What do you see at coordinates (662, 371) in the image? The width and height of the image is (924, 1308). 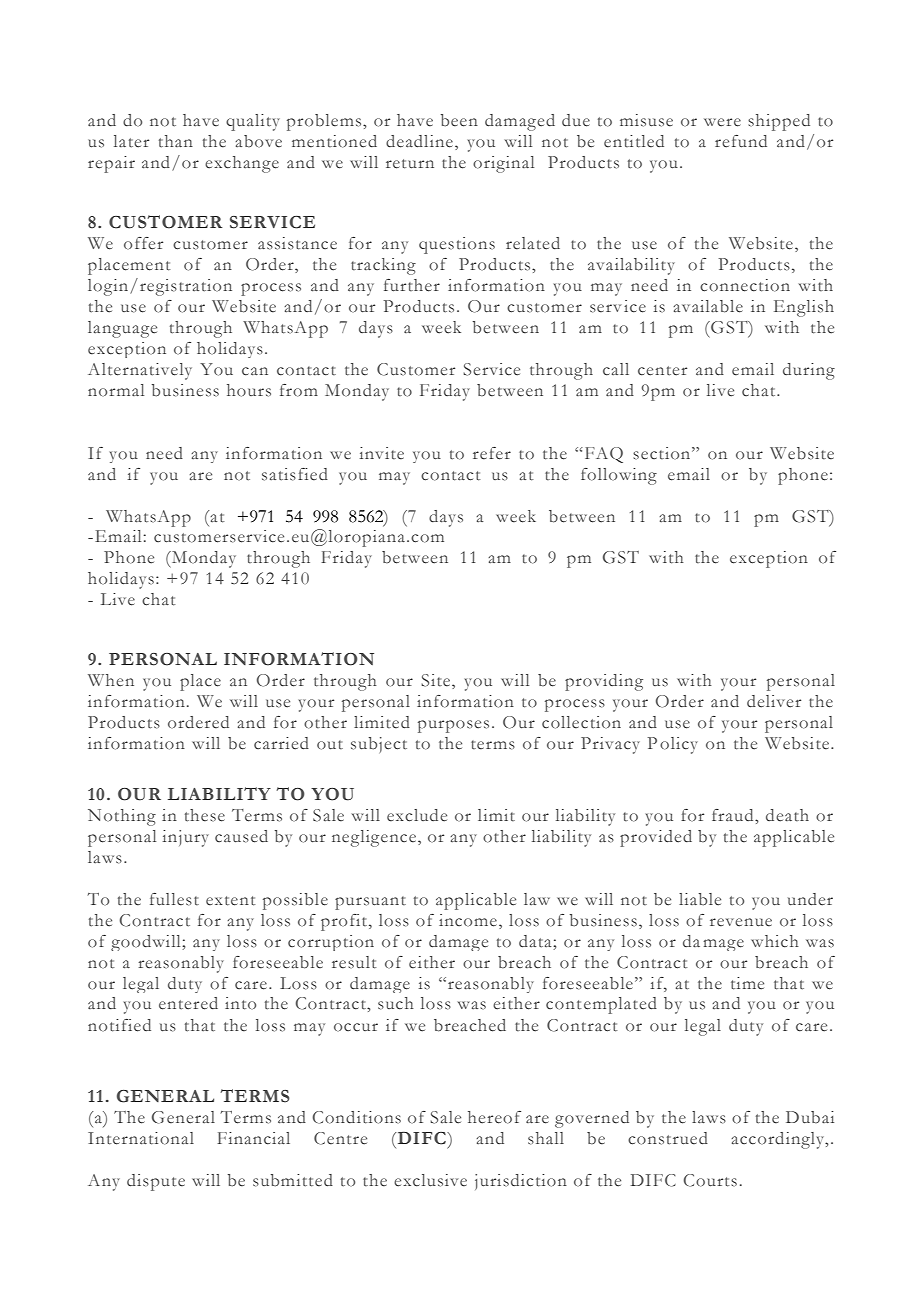 I see `center` at bounding box center [662, 371].
